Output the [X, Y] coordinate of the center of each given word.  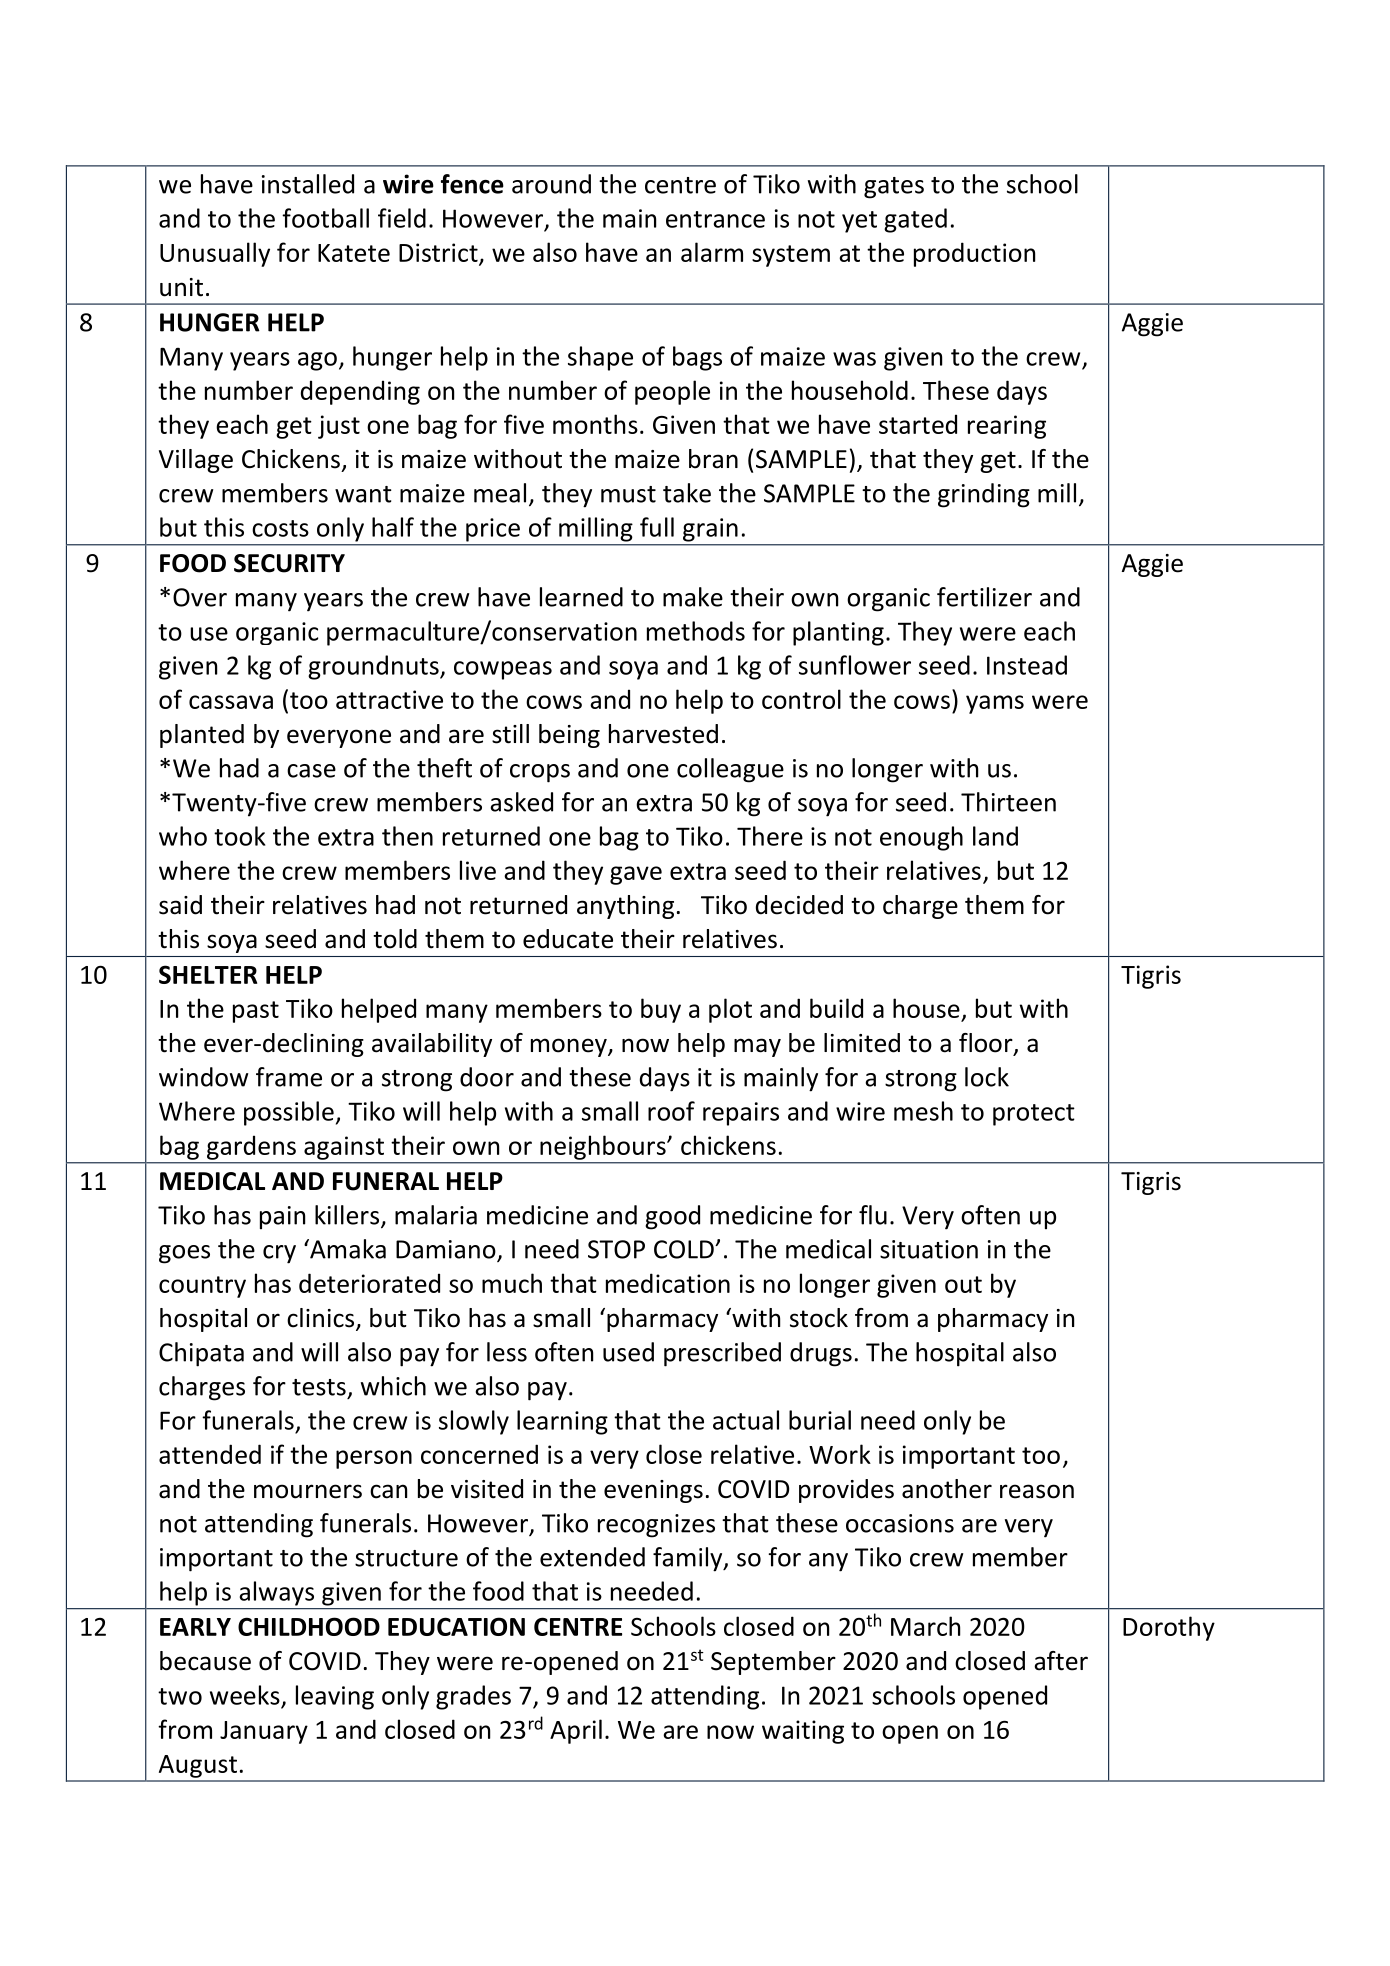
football [325, 218]
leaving [335, 1697]
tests [319, 1387]
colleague [730, 770]
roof [671, 1111]
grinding [984, 495]
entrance [715, 219]
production [974, 254]
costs [280, 528]
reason [1037, 1491]
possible [289, 1113]
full [657, 527]
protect [1034, 1115]
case [311, 771]
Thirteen [1008, 802]
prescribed [722, 1354]
